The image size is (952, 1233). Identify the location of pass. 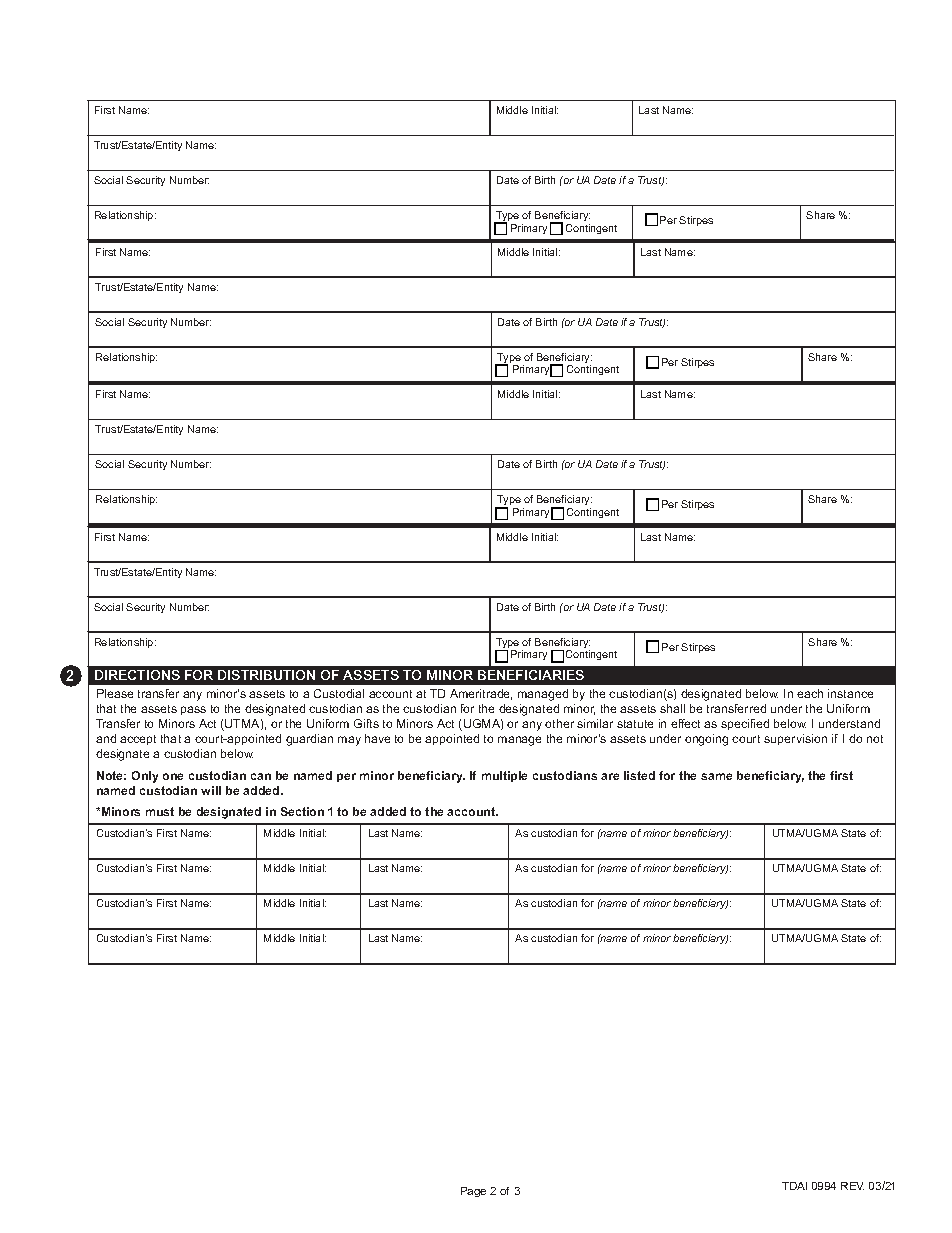
(193, 710).
